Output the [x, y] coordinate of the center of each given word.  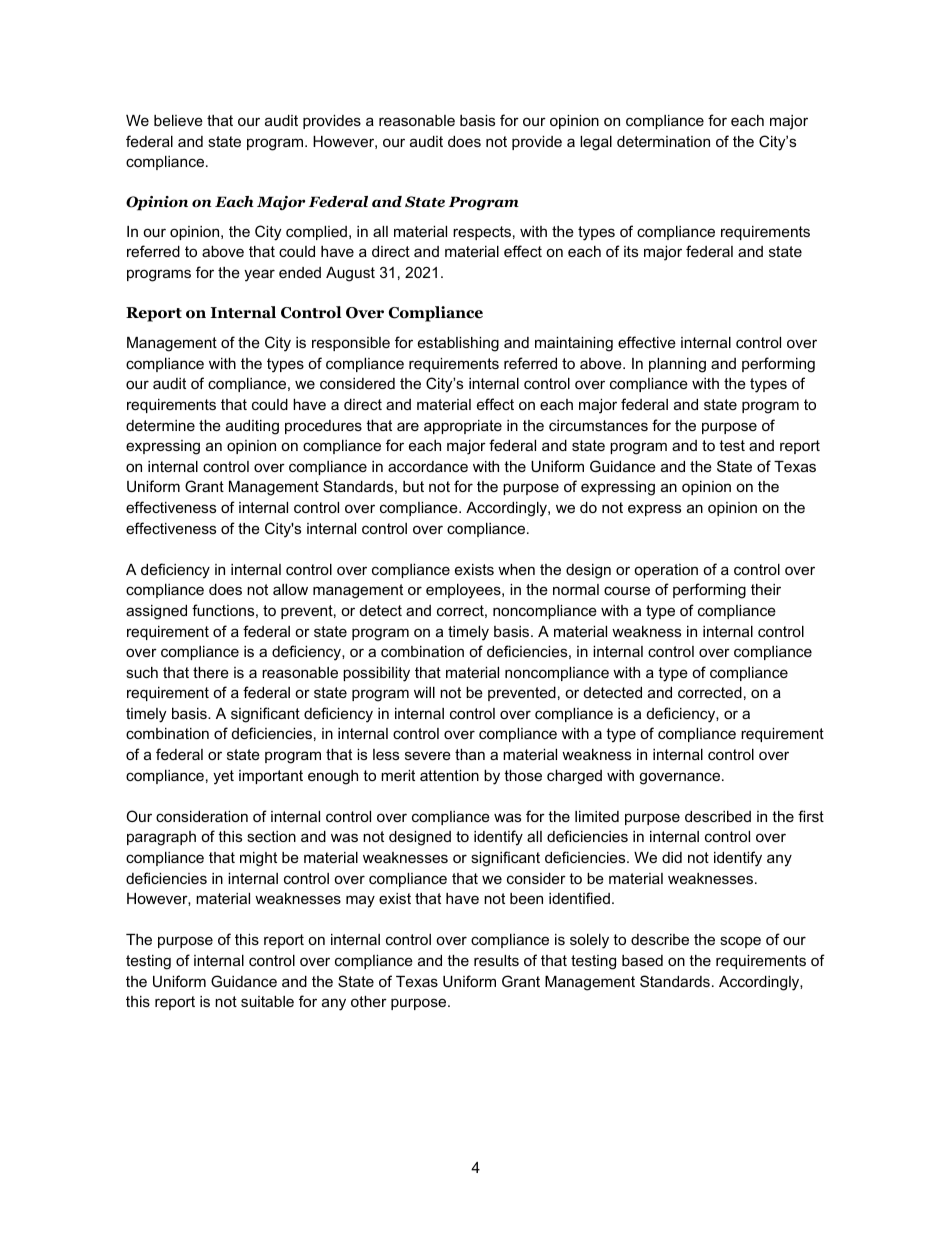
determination [663, 141]
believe [178, 120]
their [766, 589]
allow [290, 589]
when [516, 569]
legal [596, 143]
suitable [267, 1001]
